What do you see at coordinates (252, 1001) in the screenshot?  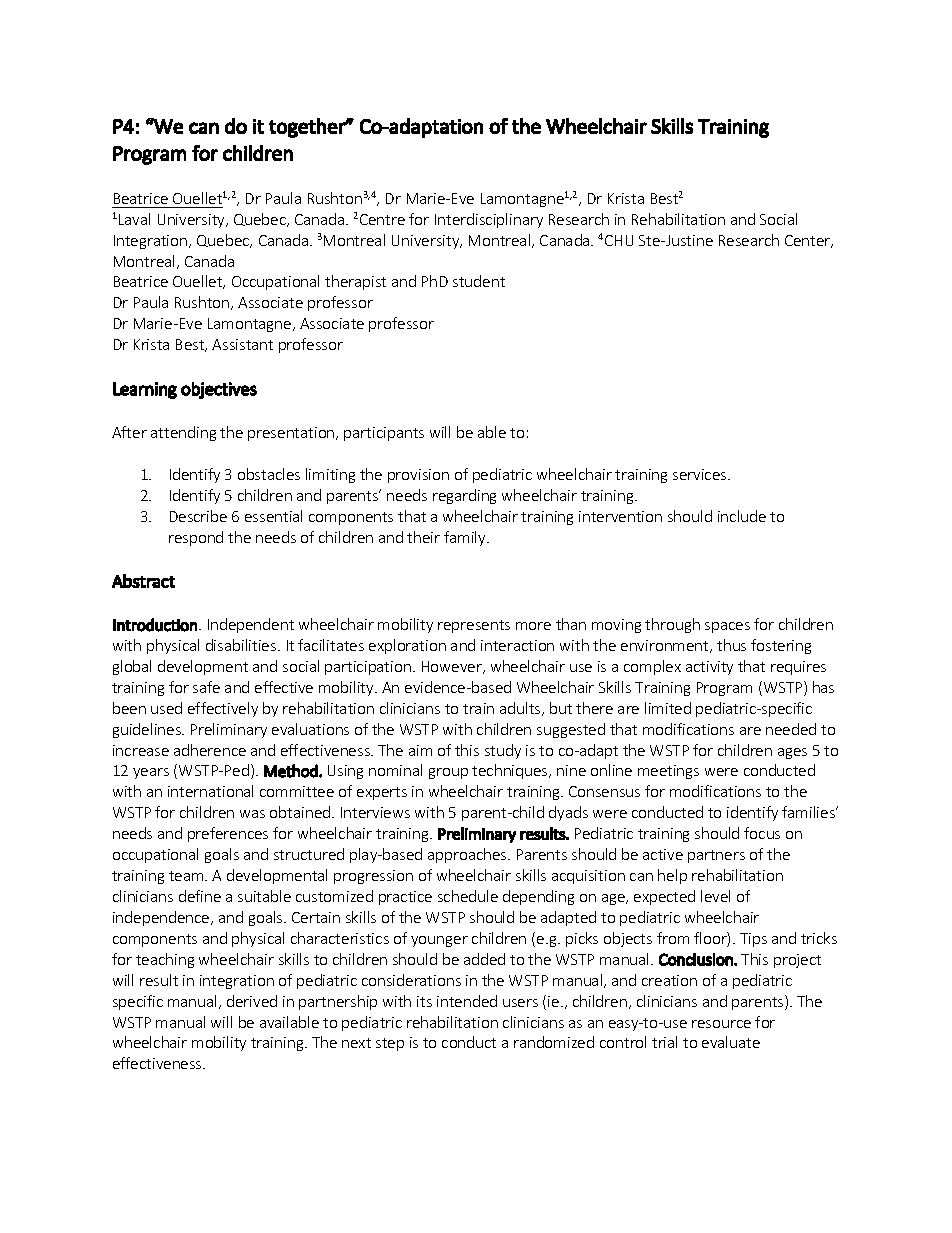 I see `derived` at bounding box center [252, 1001].
